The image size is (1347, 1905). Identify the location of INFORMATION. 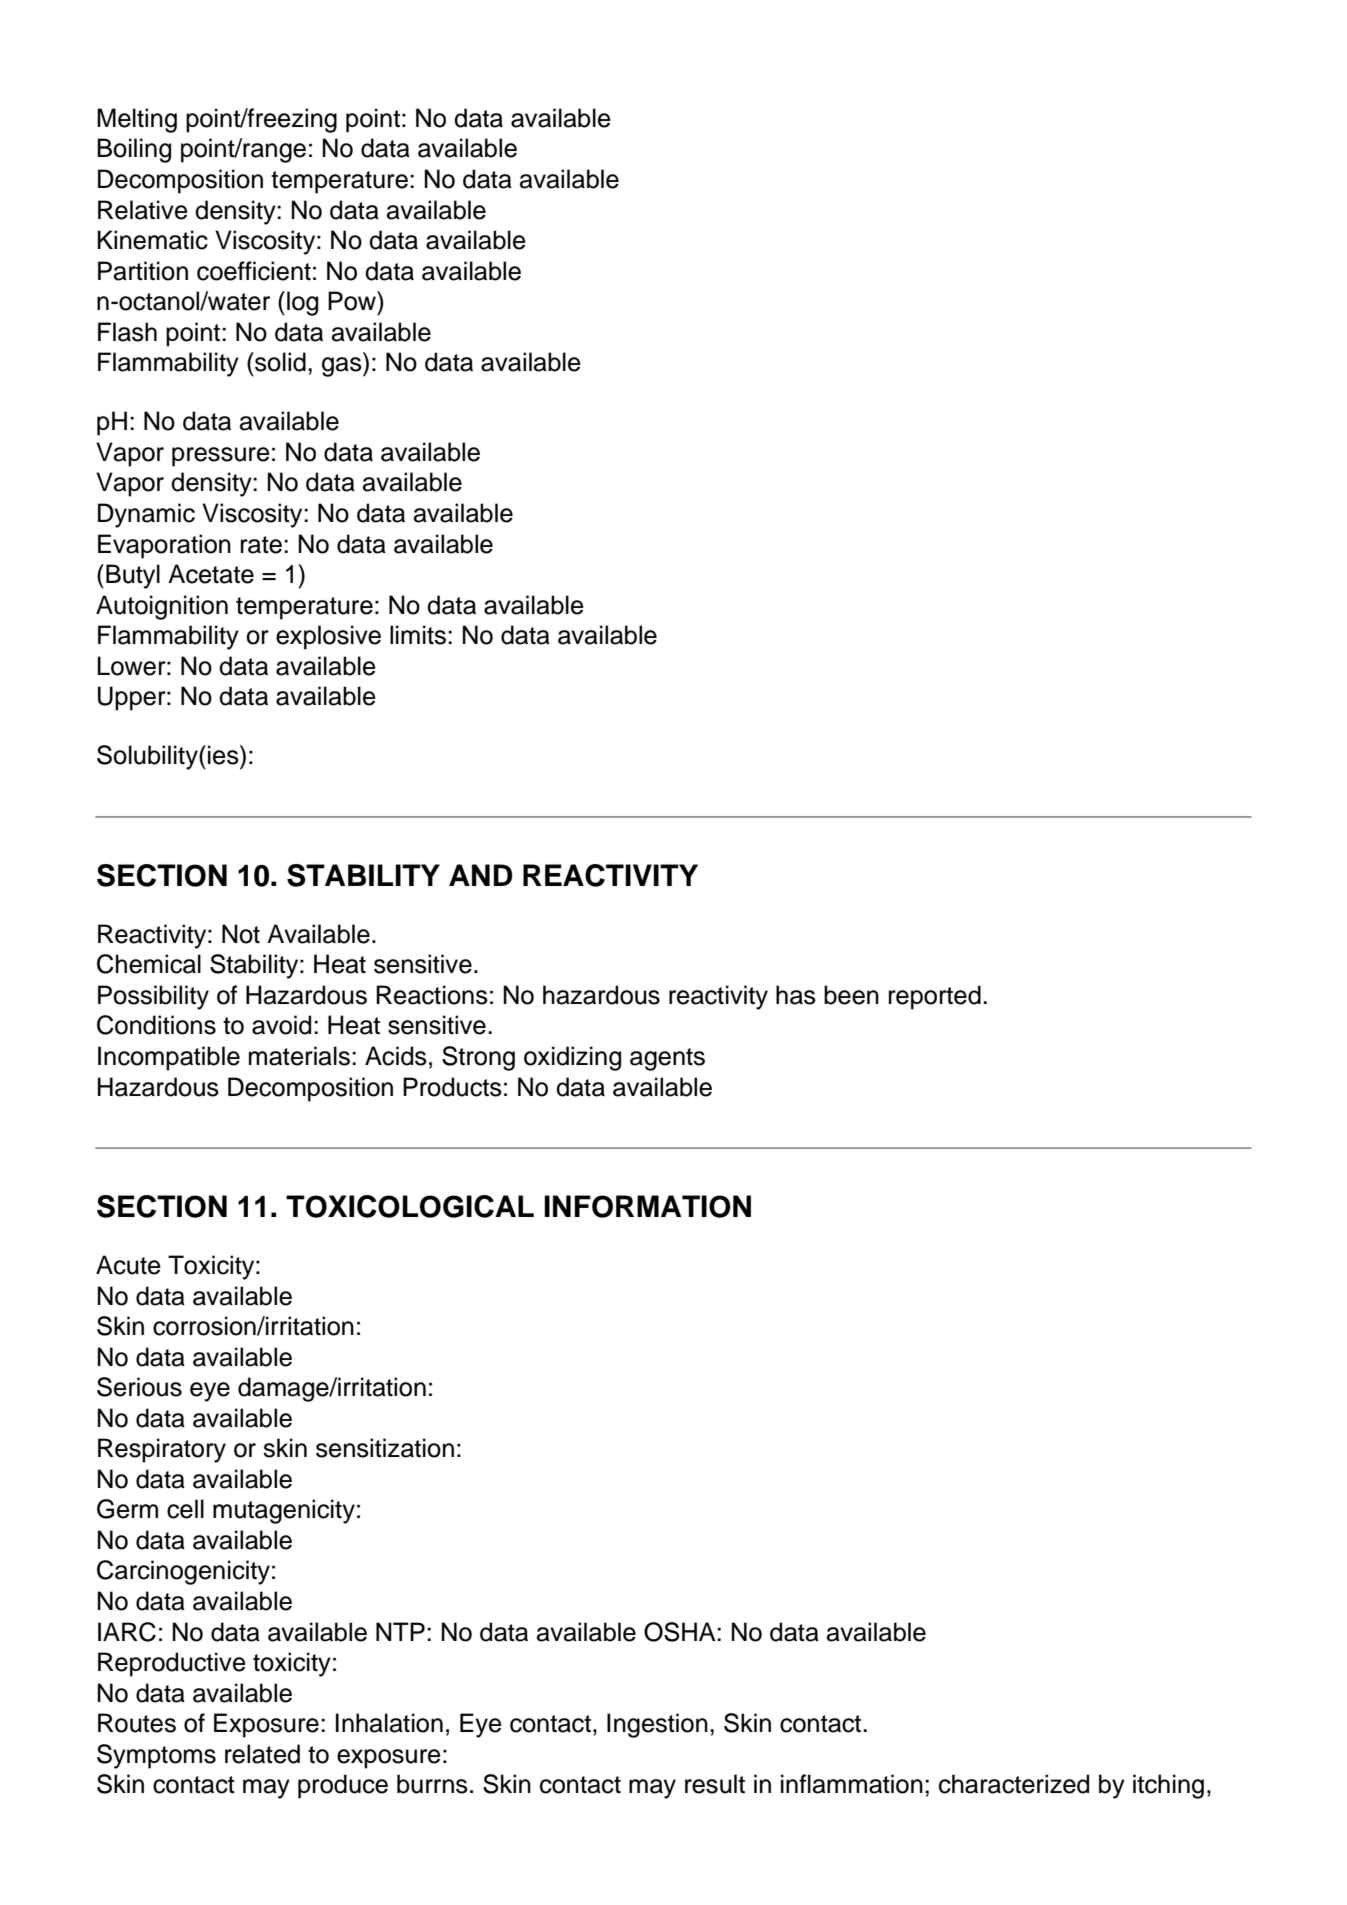
(647, 1206).
